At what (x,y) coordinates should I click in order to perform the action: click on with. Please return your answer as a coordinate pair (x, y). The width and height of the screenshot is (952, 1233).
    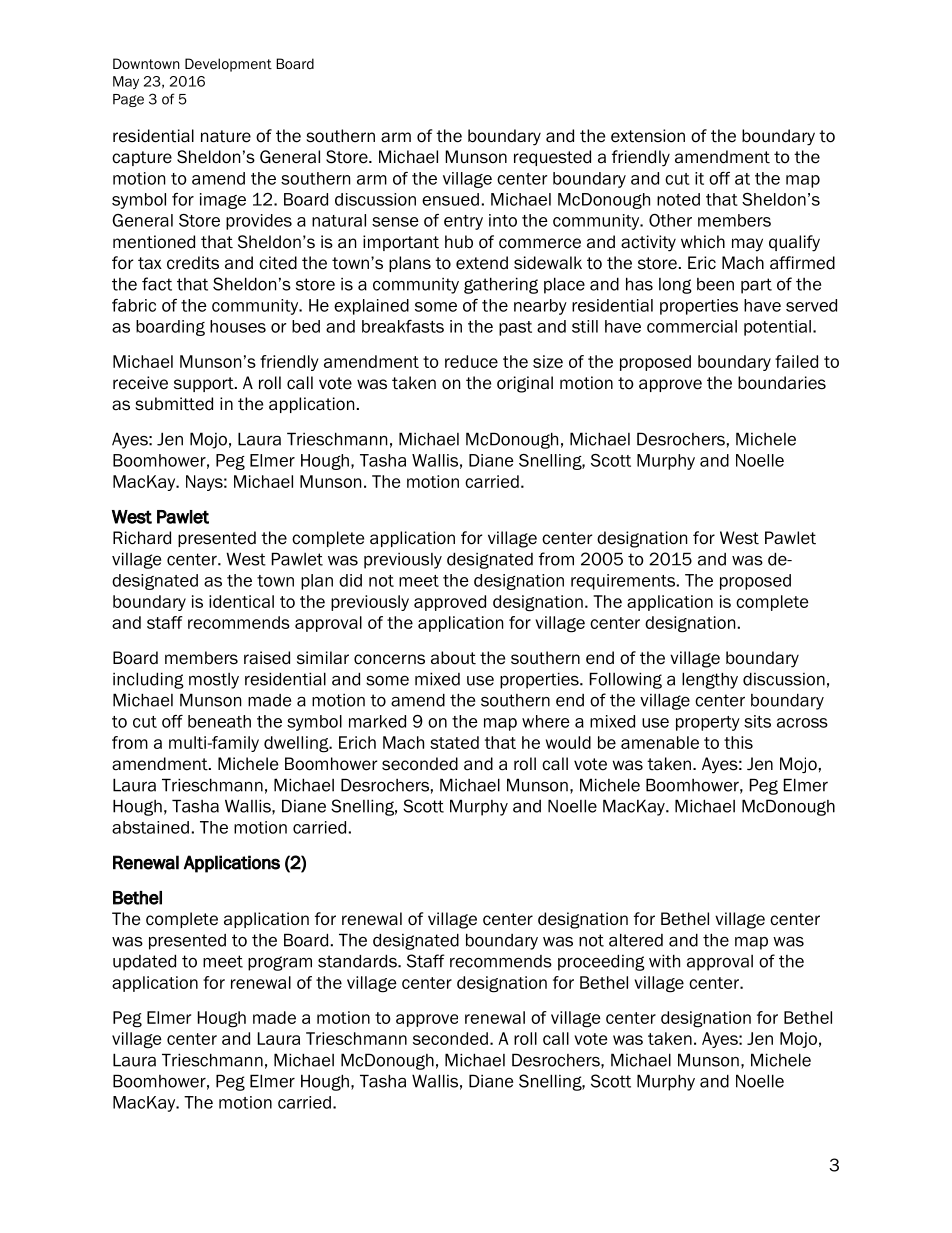
    Looking at the image, I should click on (664, 961).
